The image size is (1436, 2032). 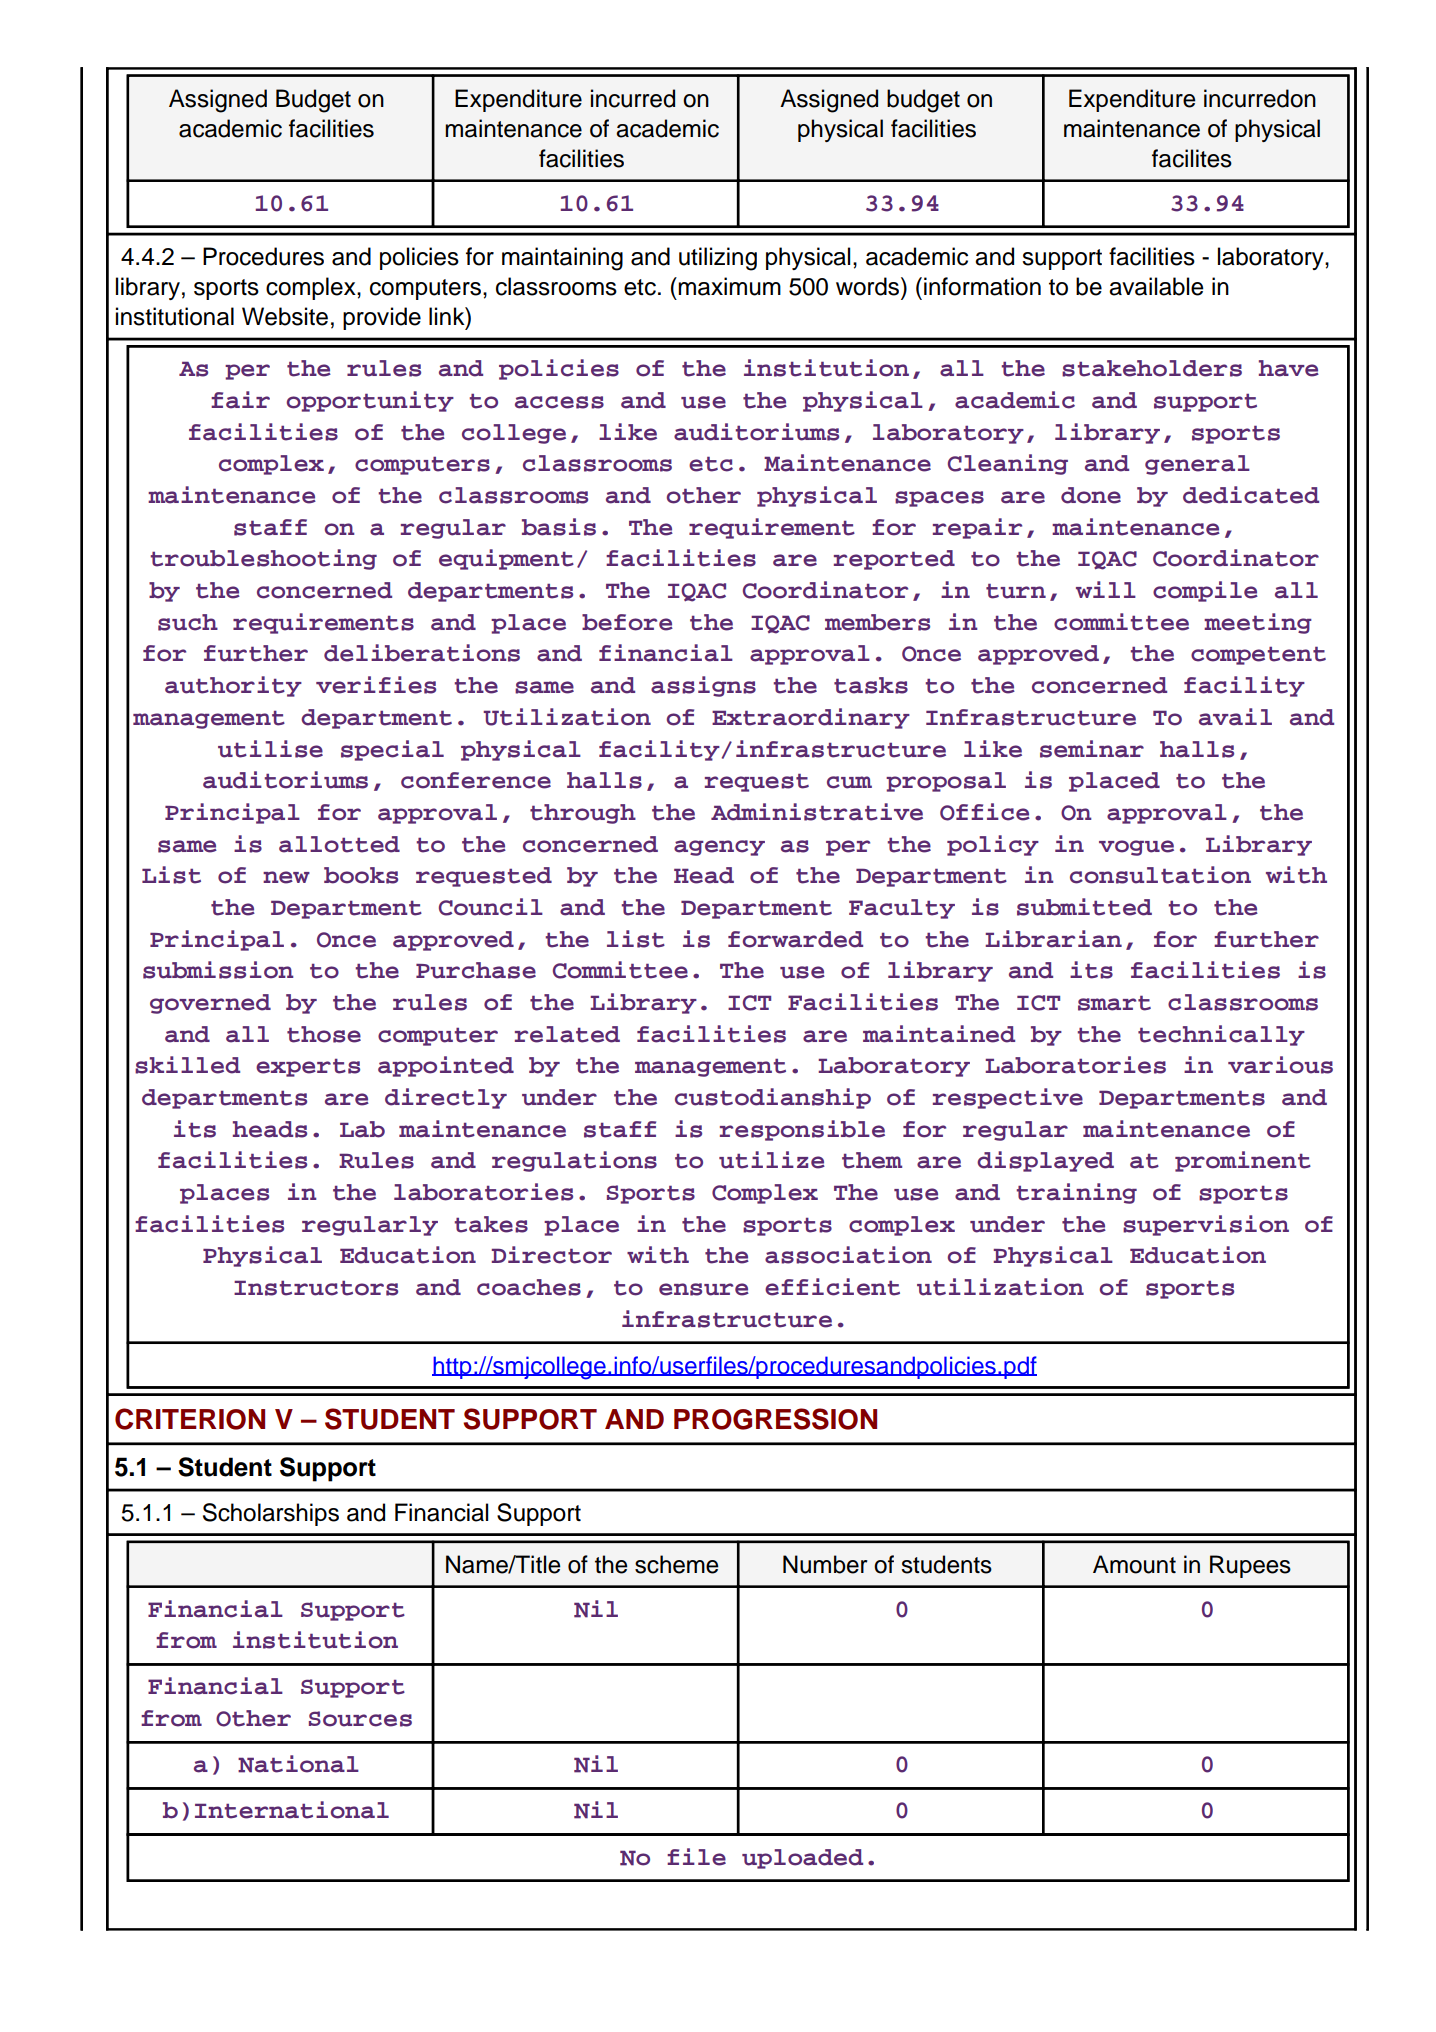 I want to click on Website, so click(x=285, y=316).
